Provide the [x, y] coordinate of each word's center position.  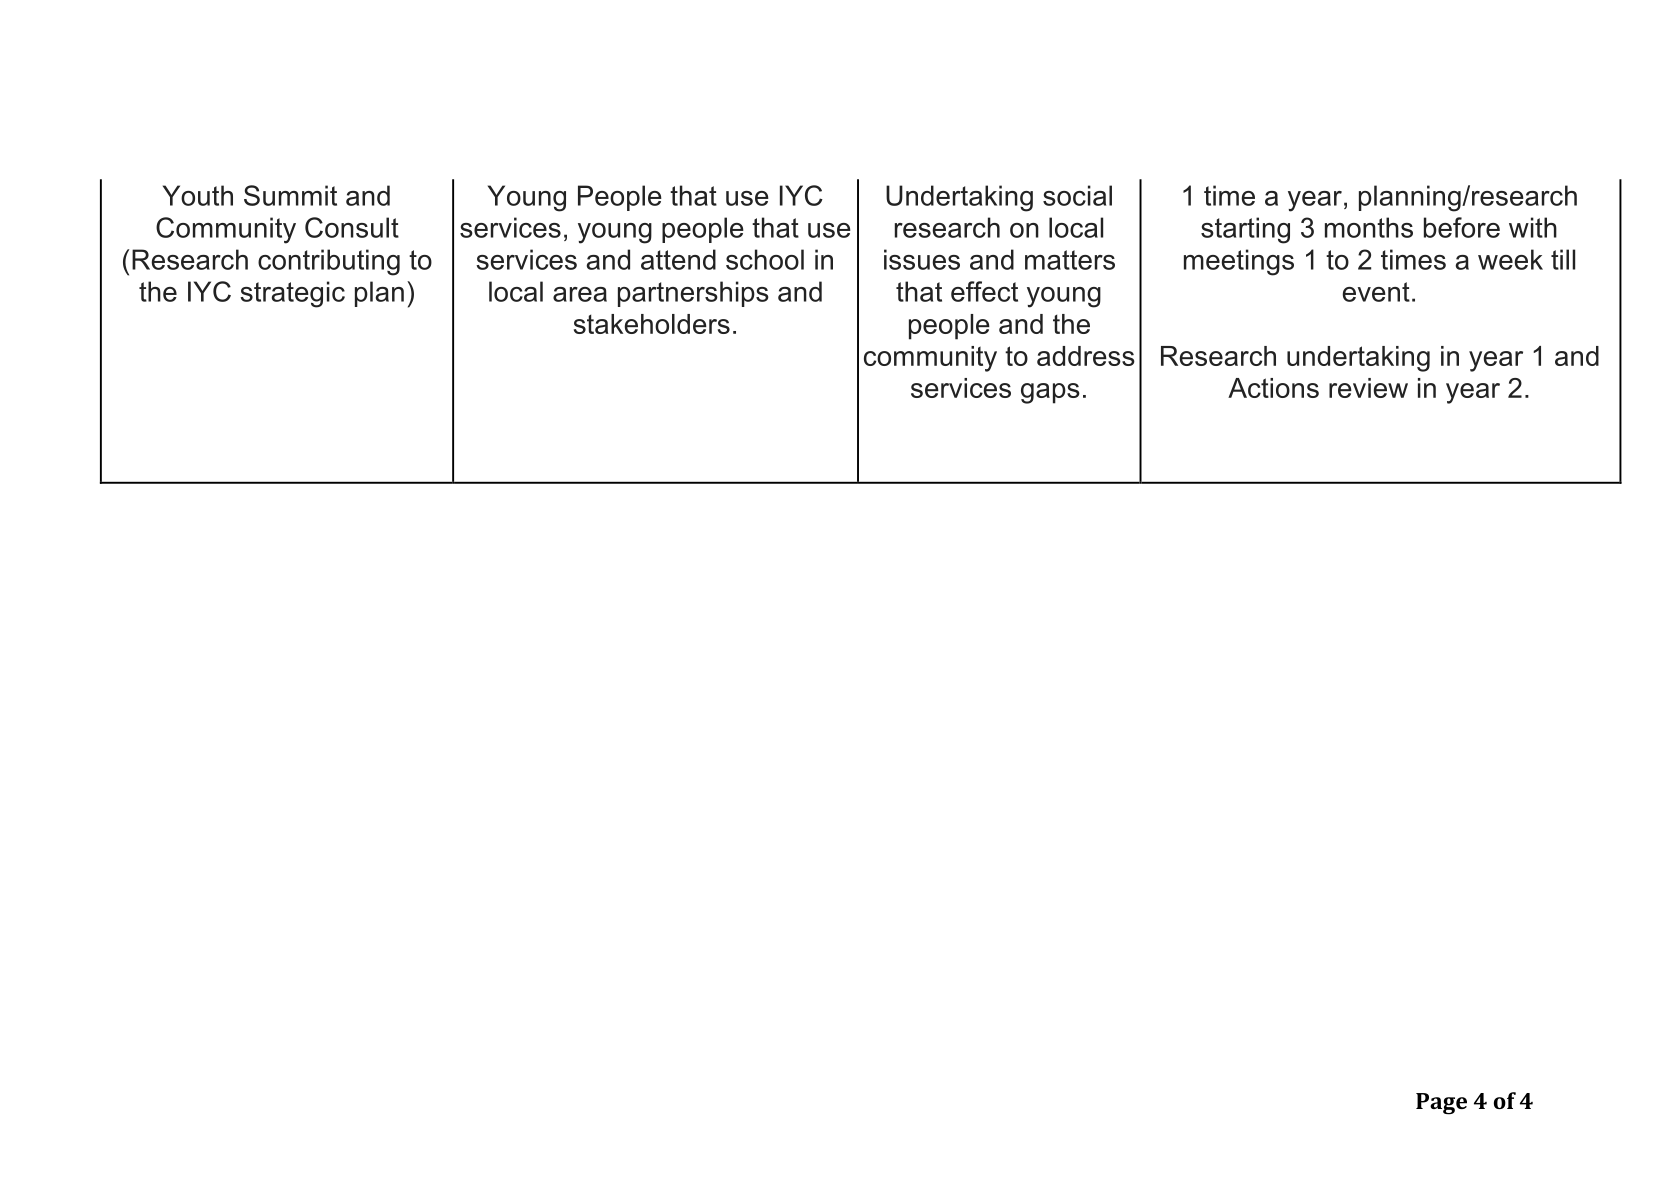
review [1368, 388]
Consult [352, 227]
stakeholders [652, 324]
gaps [1050, 393]
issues [922, 259]
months [1369, 227]
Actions [1273, 388]
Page [1441, 1104]
